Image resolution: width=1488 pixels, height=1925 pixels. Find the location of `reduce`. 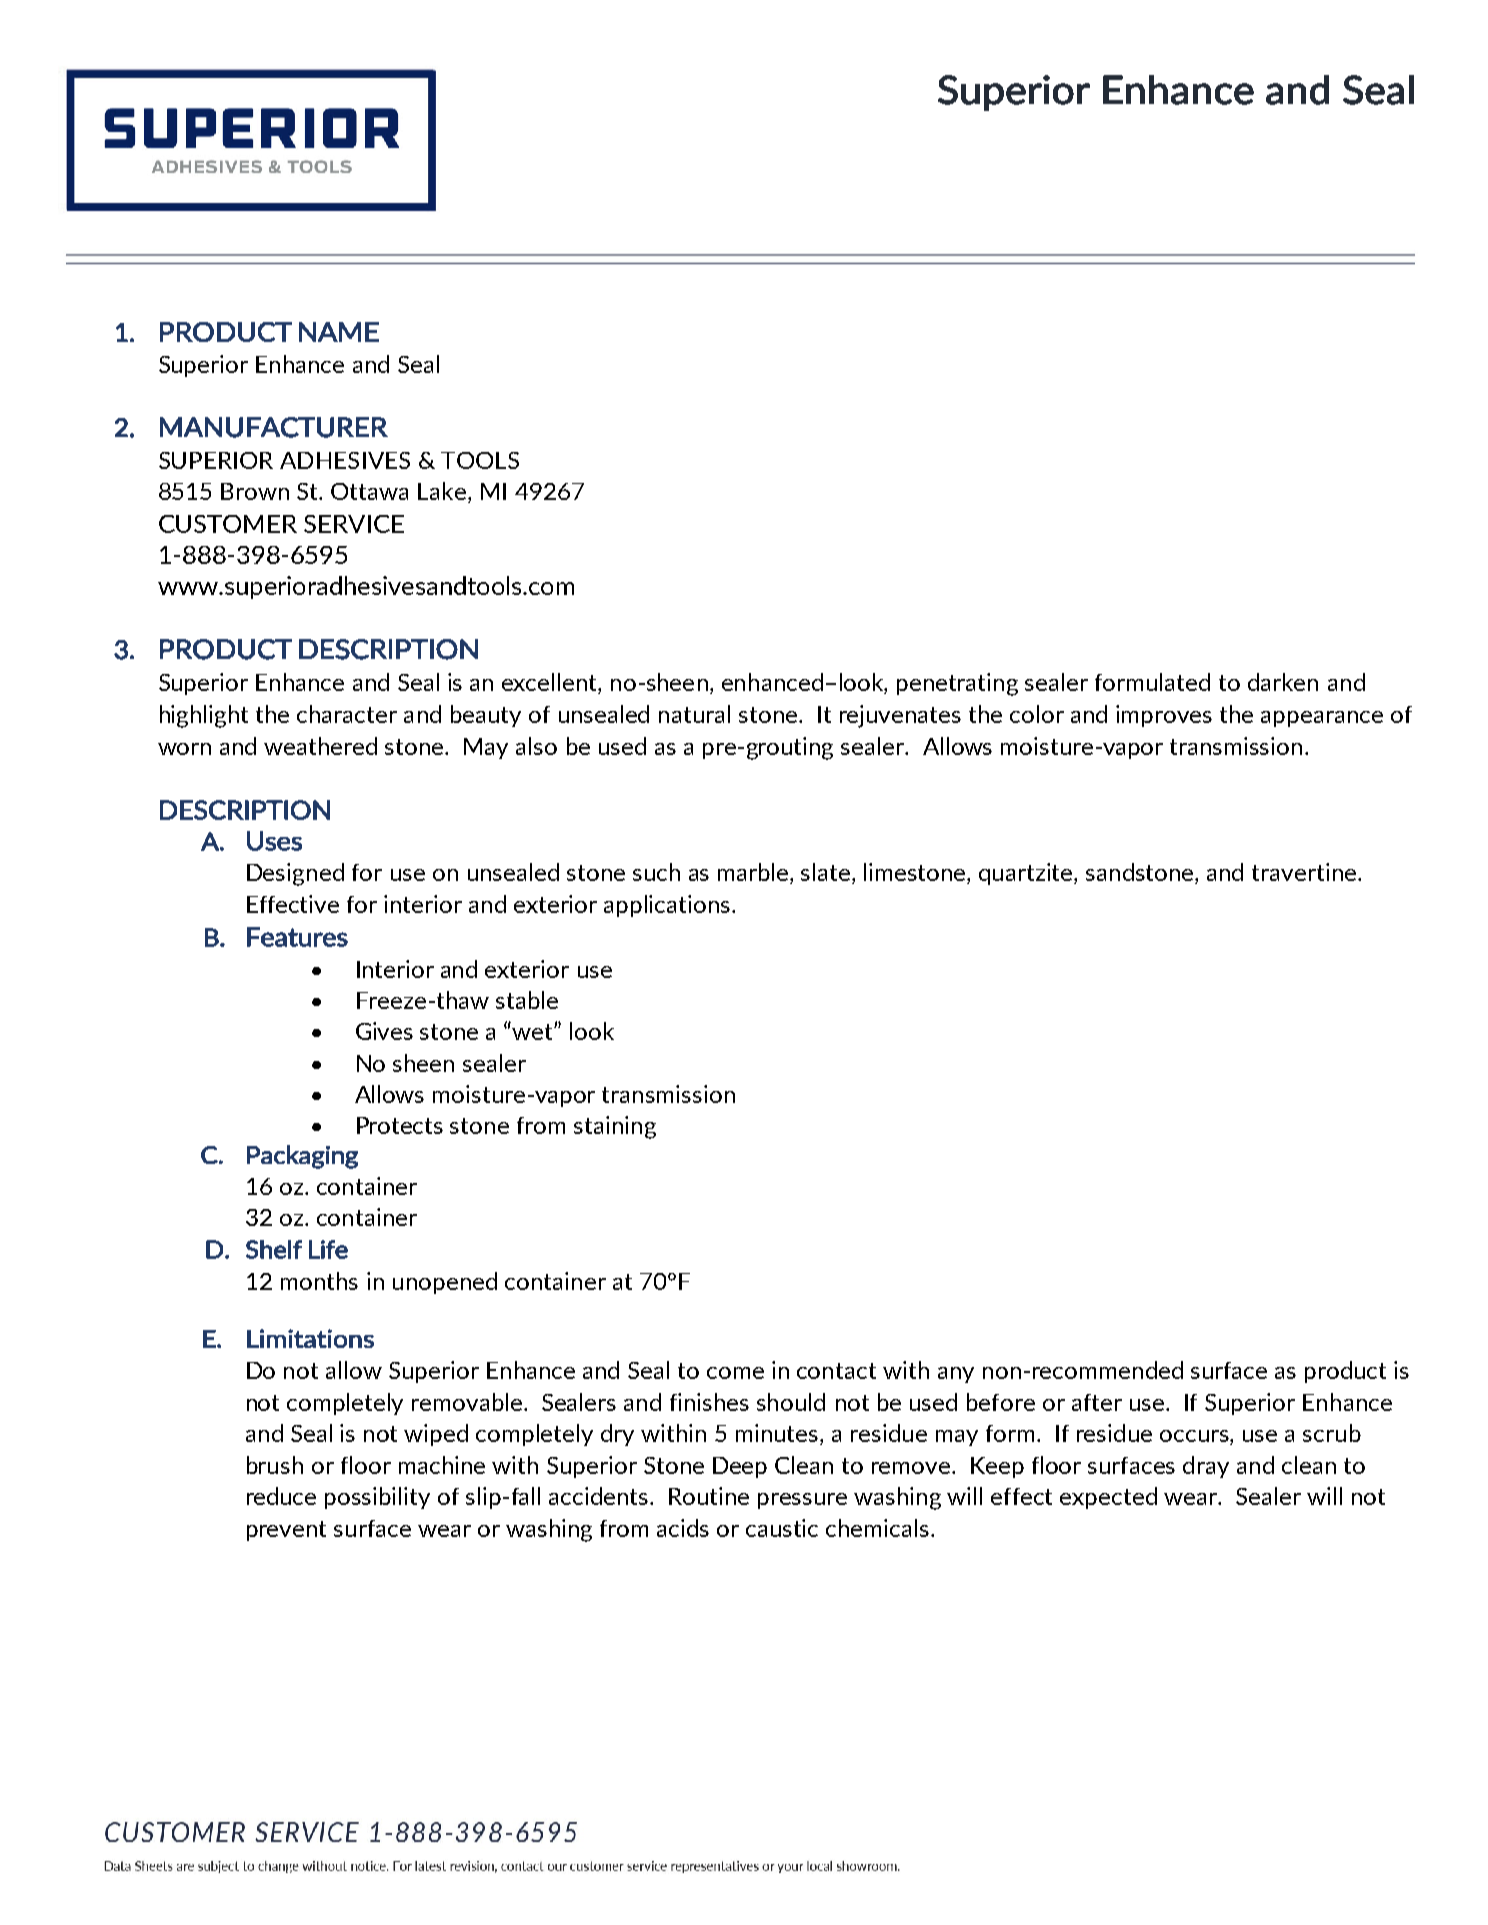

reduce is located at coordinates (281, 1496).
